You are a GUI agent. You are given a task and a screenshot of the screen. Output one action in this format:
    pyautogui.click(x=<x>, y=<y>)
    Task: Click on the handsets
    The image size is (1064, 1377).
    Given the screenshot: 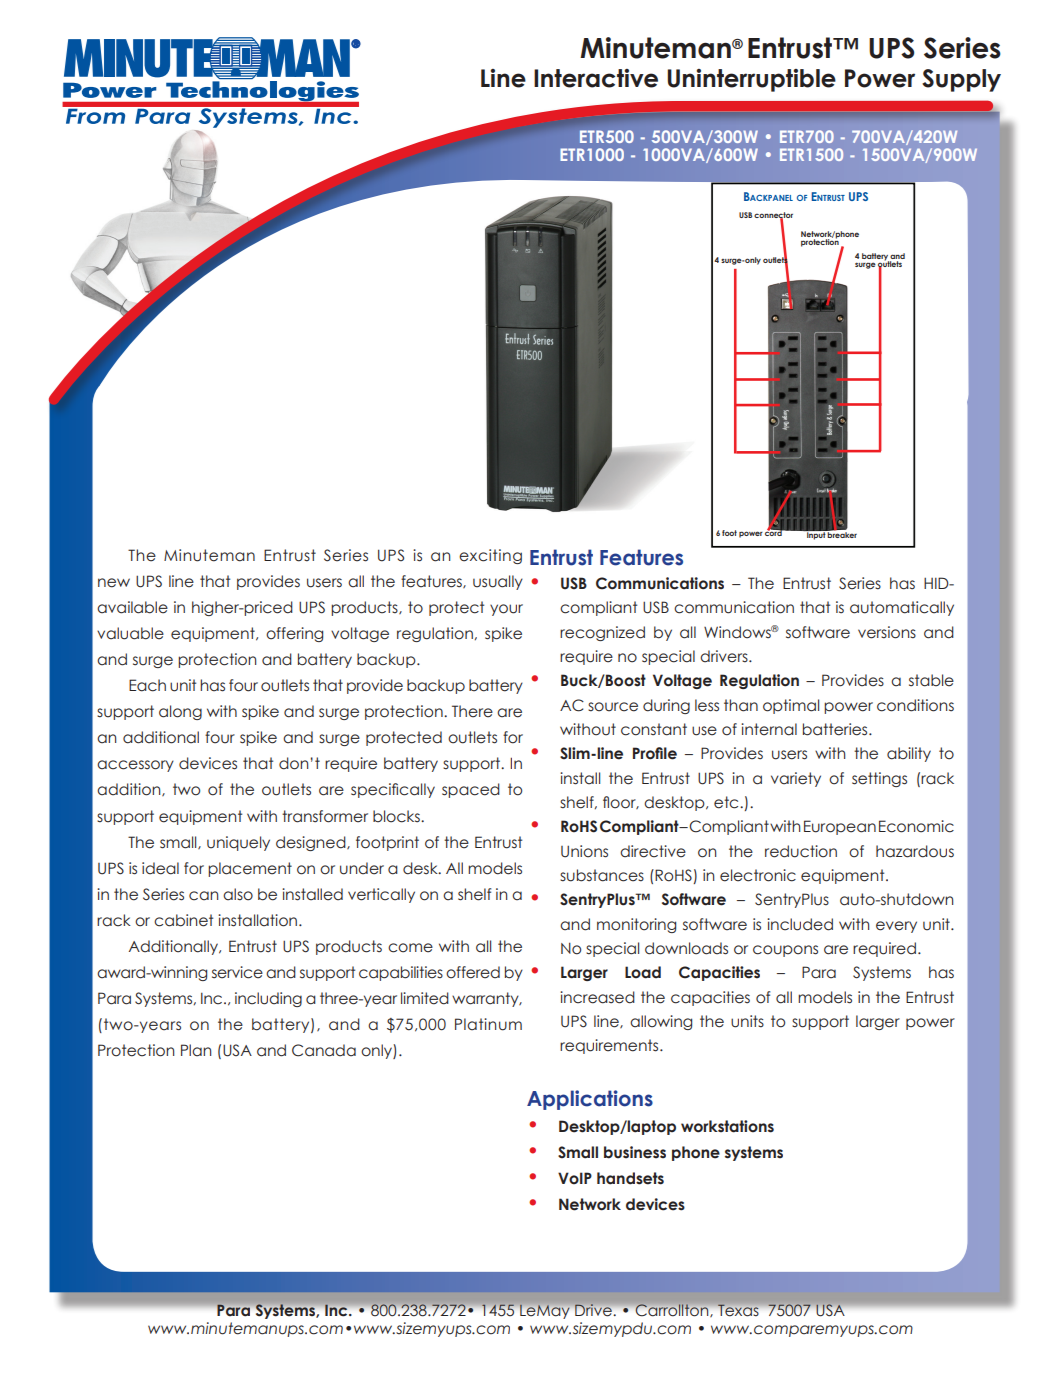 What is the action you would take?
    pyautogui.click(x=630, y=1178)
